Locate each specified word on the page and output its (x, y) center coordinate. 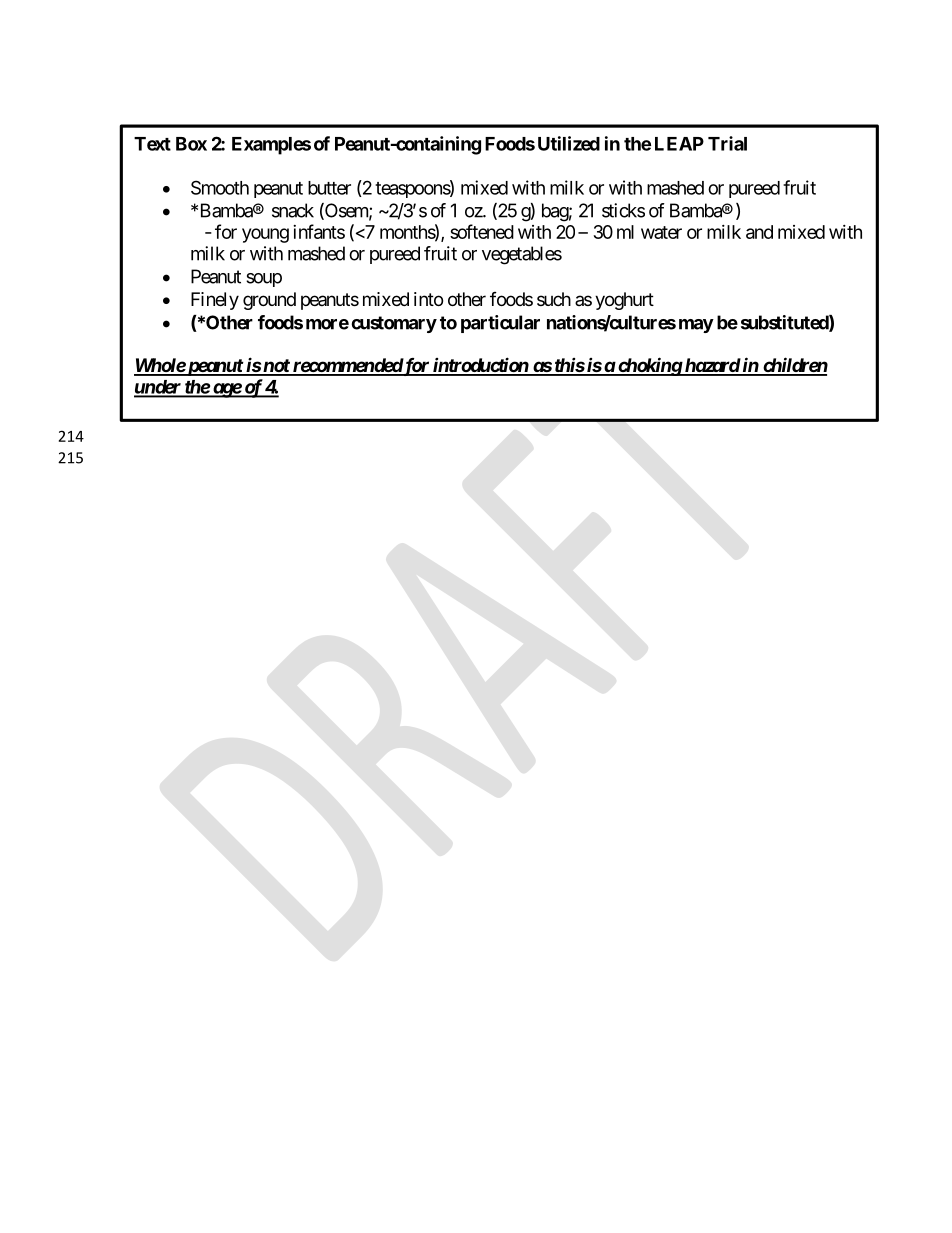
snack (293, 210)
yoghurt (624, 301)
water (661, 232)
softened (482, 231)
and (759, 232)
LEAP (679, 144)
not (276, 367)
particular (500, 324)
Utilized (569, 143)
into (428, 299)
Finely (215, 301)
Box (191, 144)
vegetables (522, 255)
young (265, 235)
